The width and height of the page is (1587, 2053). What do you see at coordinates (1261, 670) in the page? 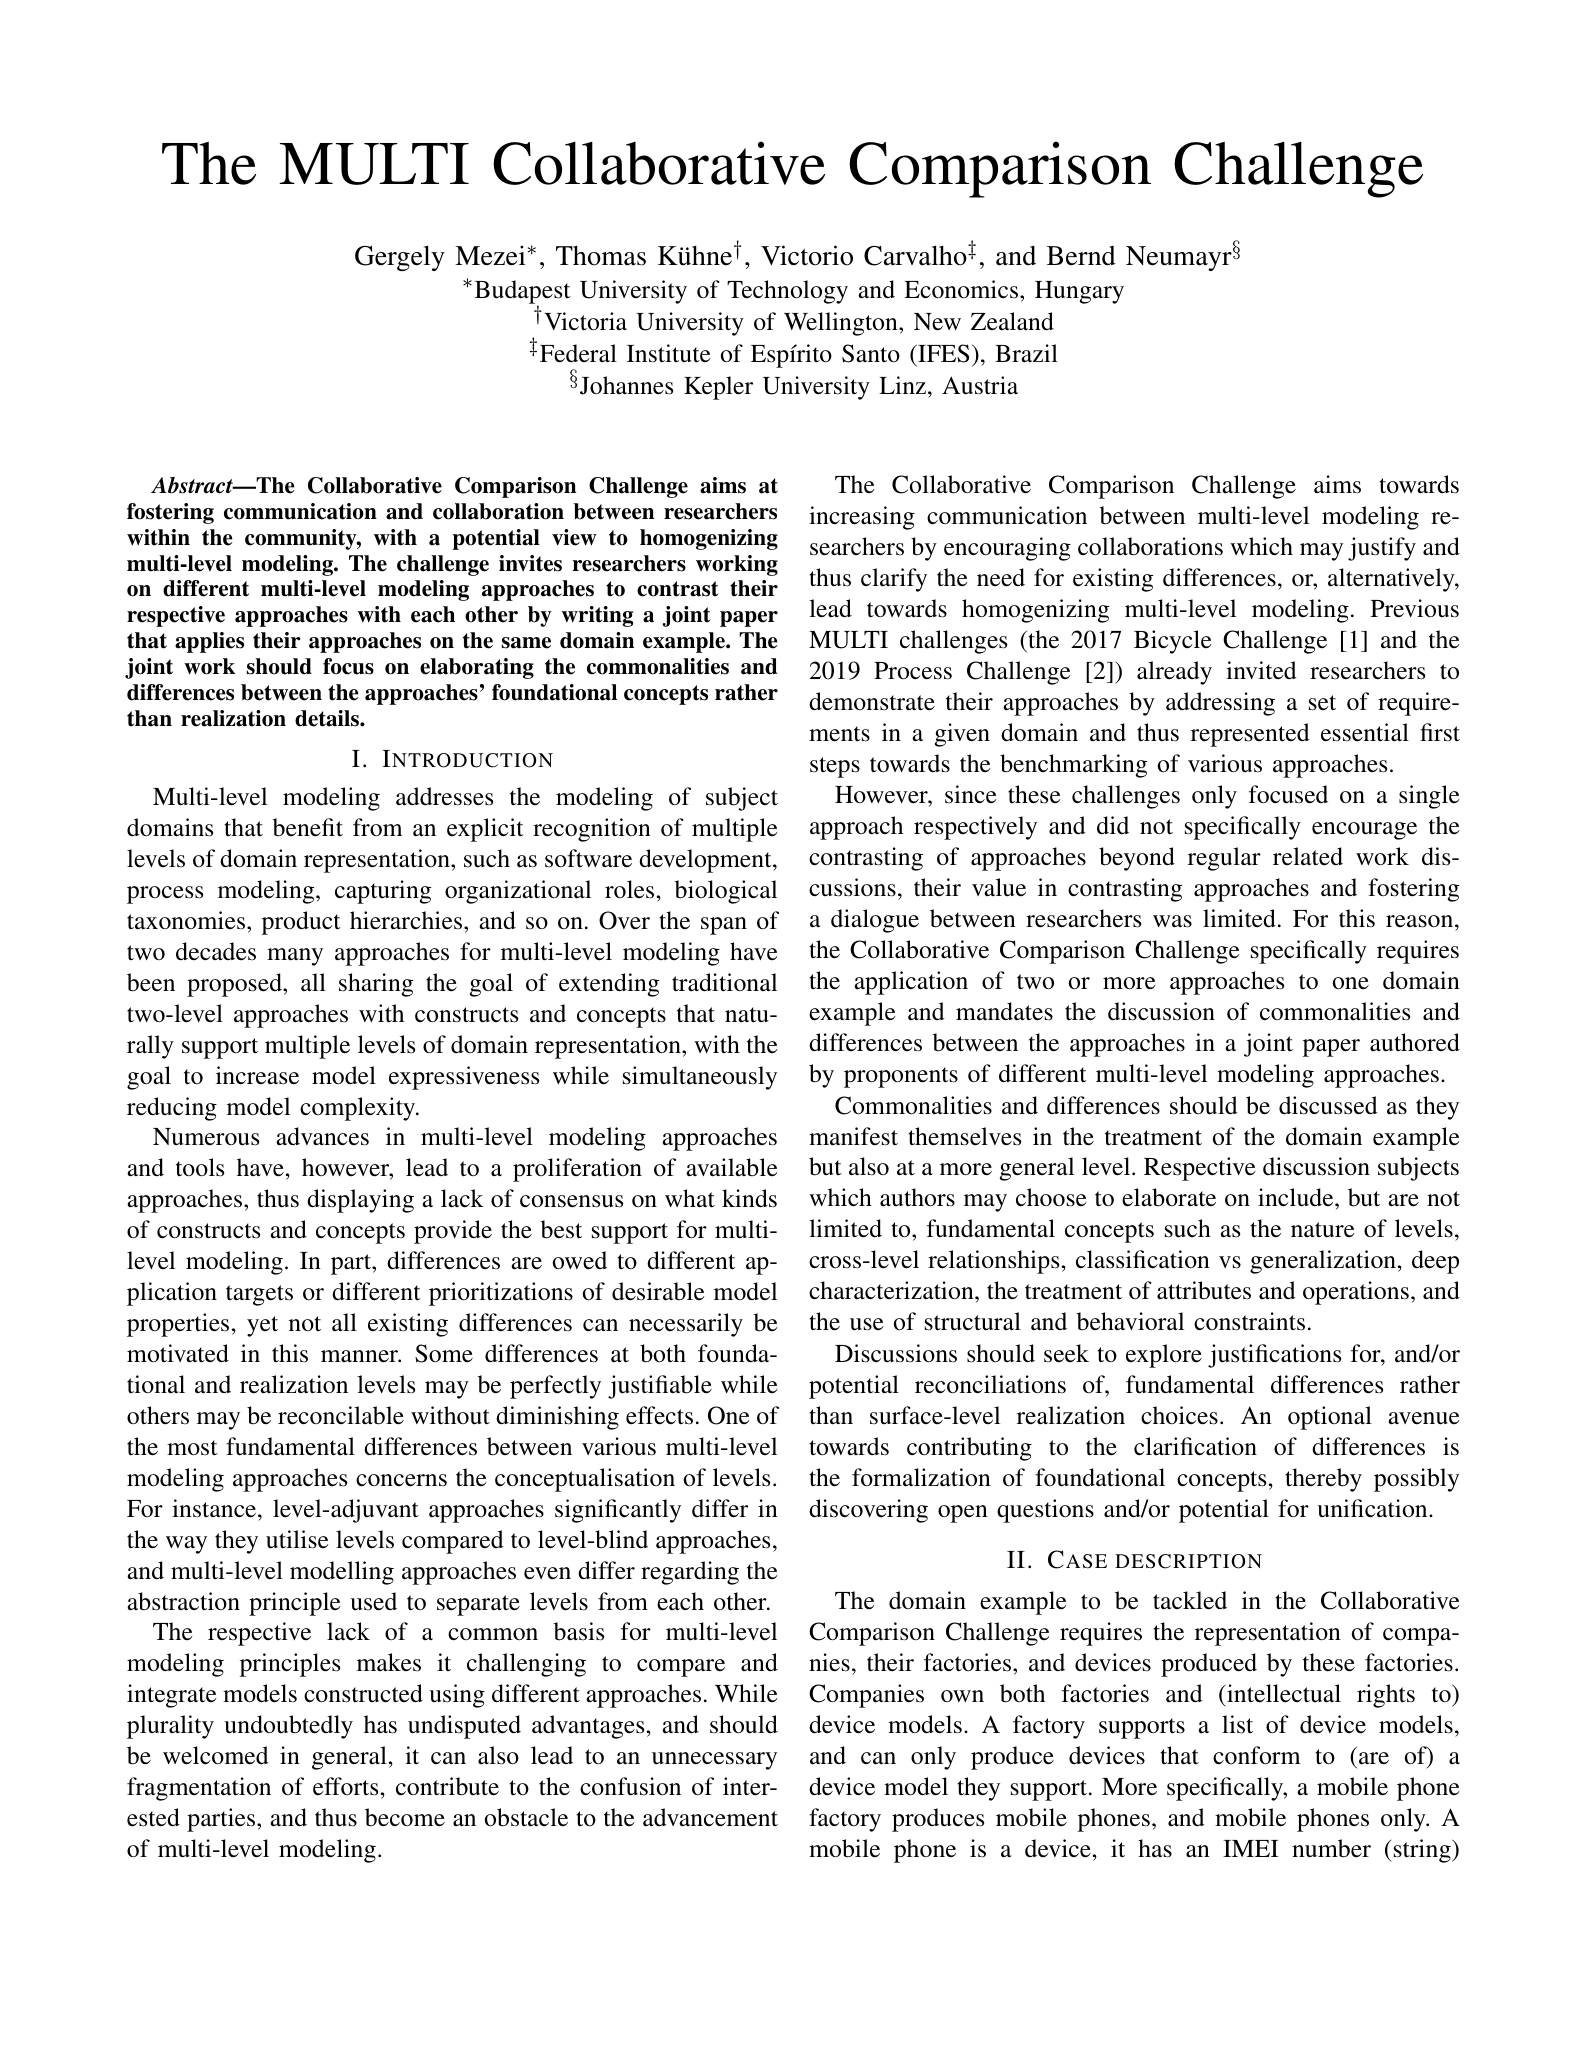
I see `invited` at bounding box center [1261, 670].
